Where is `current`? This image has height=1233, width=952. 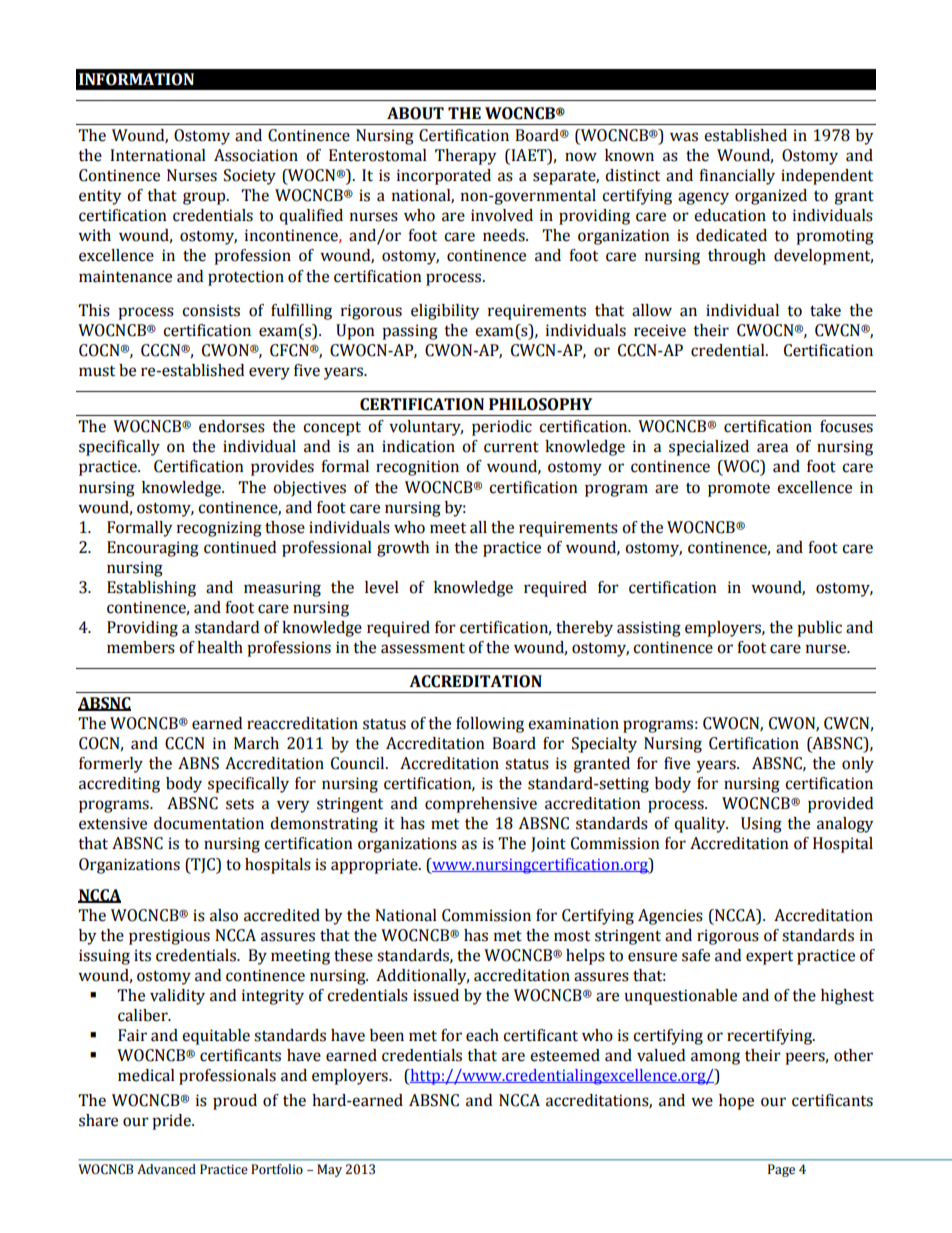
current is located at coordinates (511, 447).
